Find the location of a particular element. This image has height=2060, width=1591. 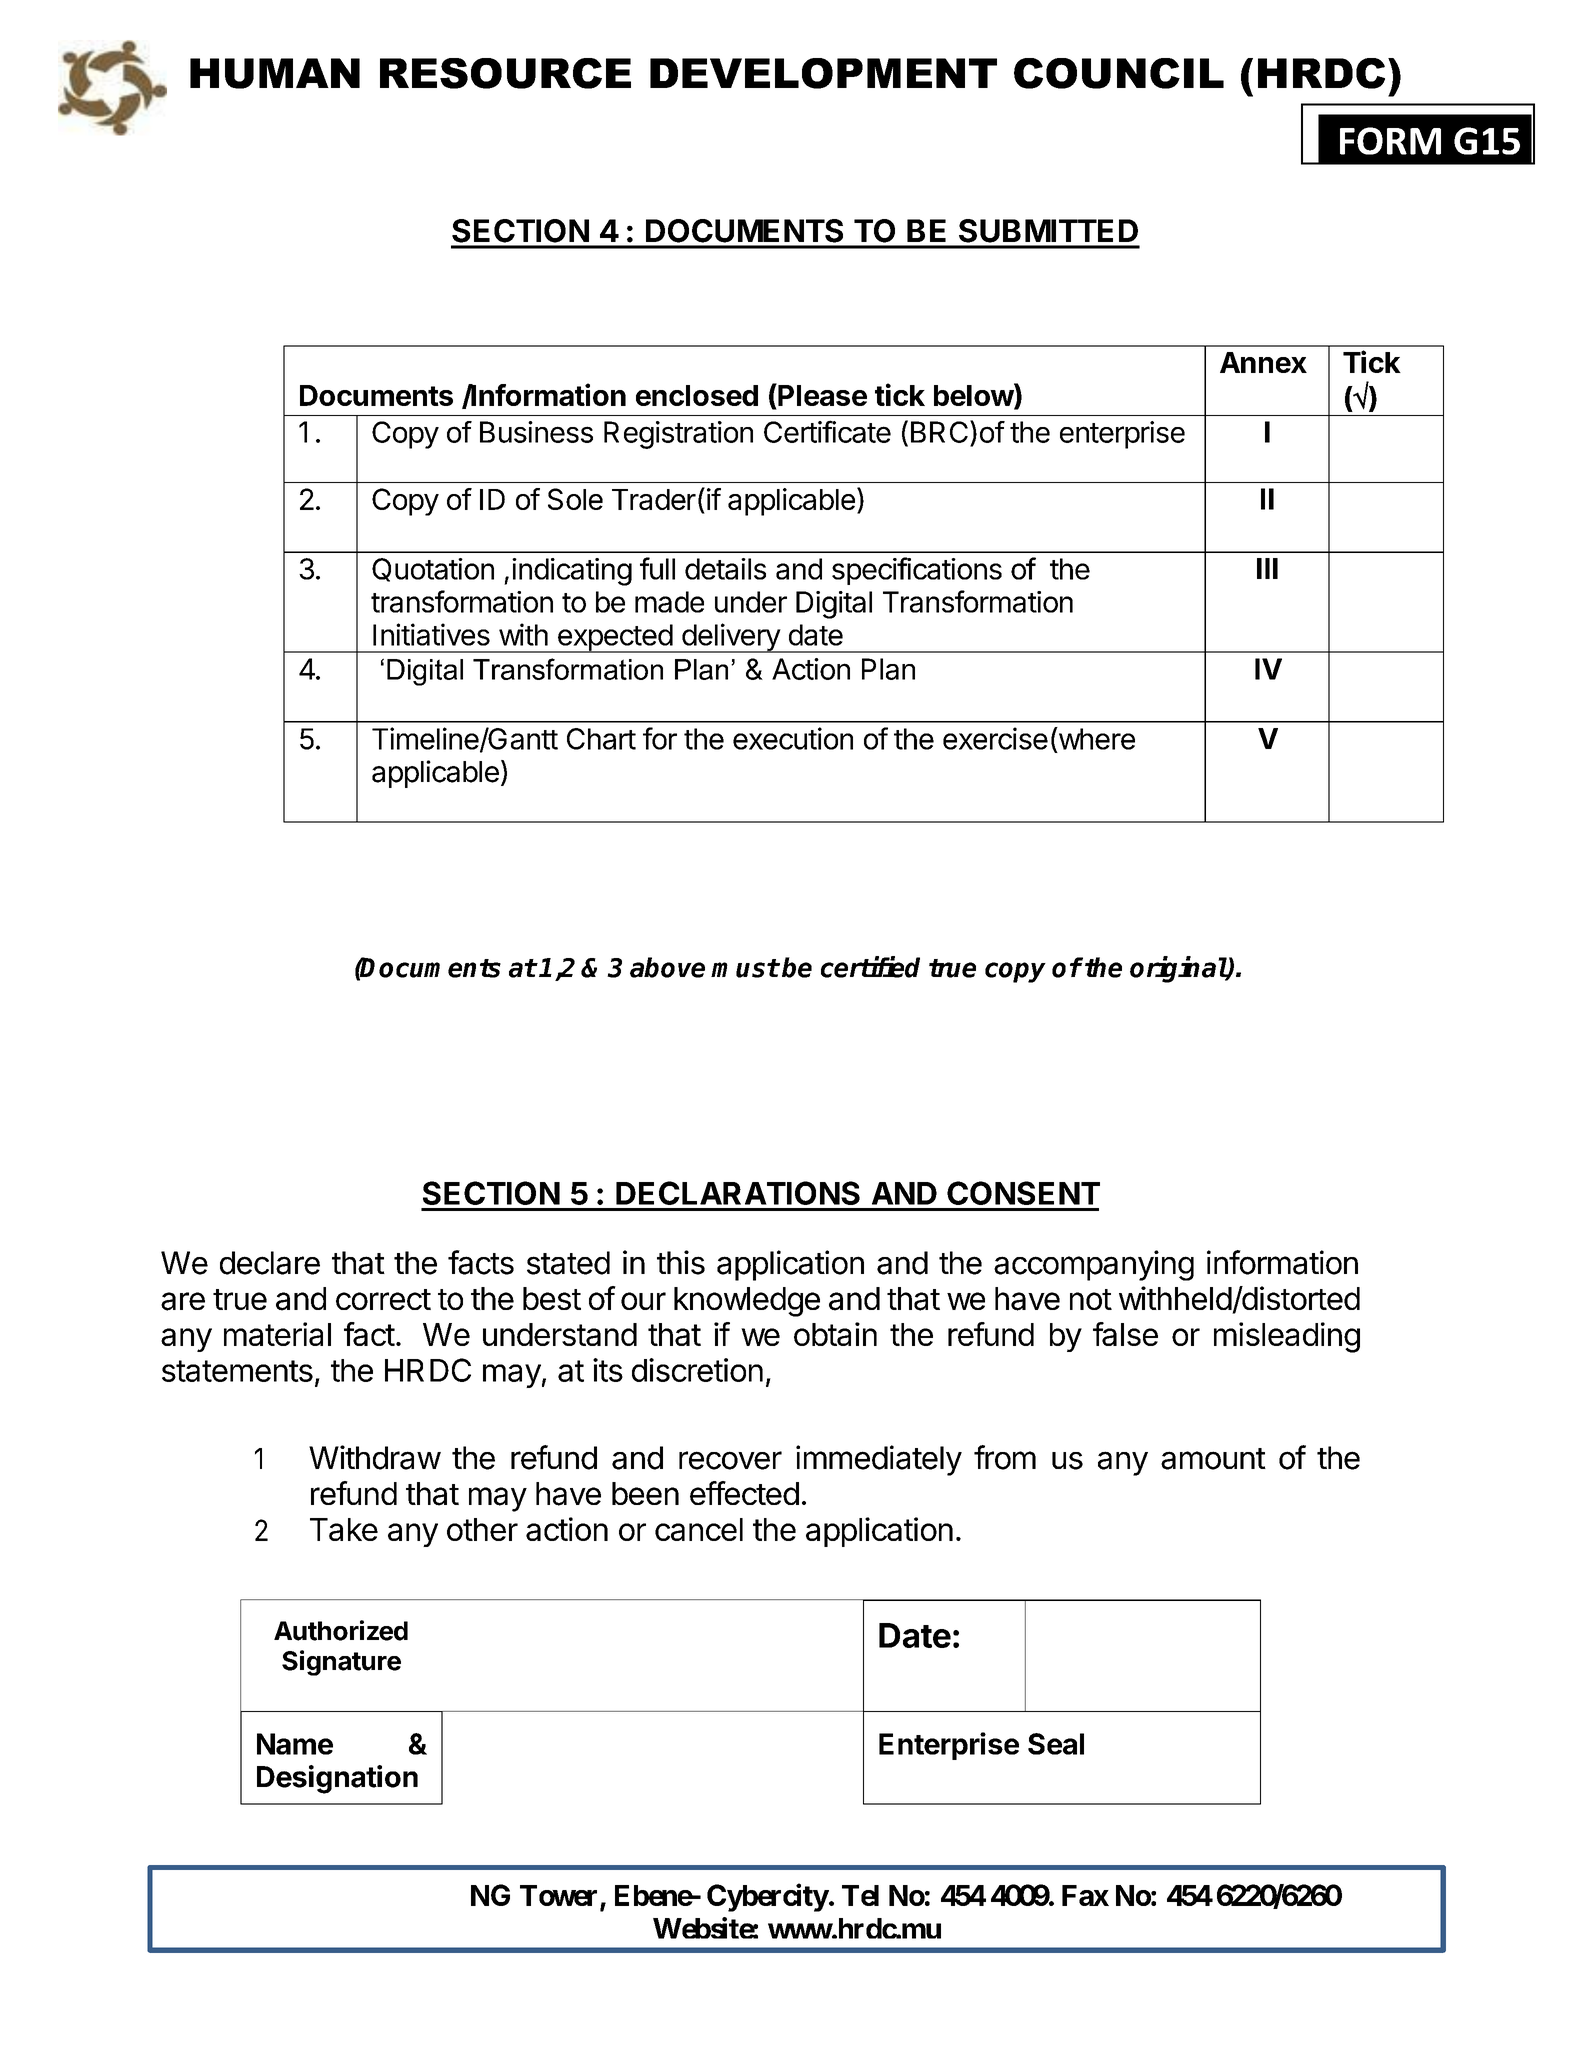

recover is located at coordinates (730, 1460).
